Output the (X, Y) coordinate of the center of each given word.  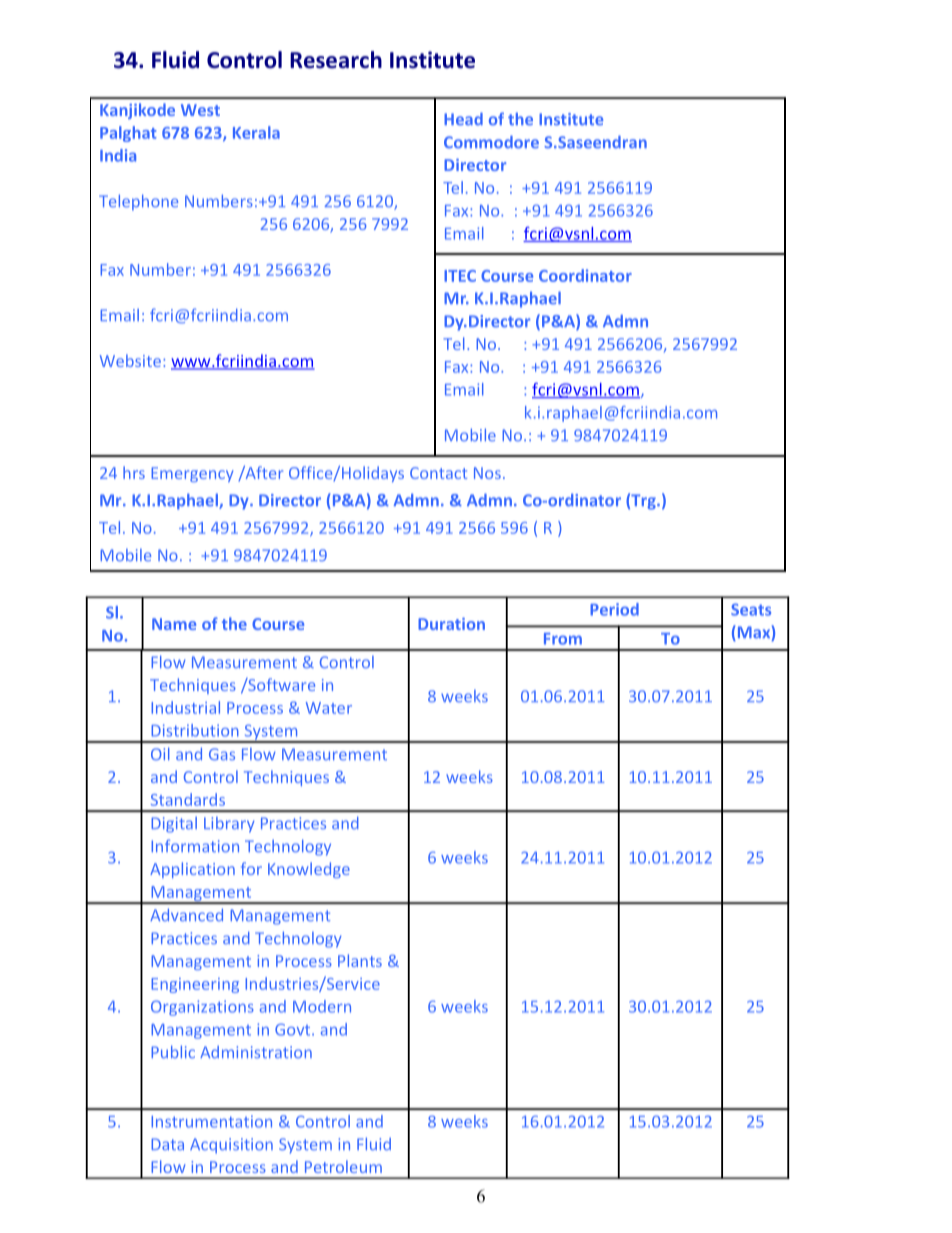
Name (174, 624)
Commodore (491, 142)
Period (614, 609)
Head (463, 119)
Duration (451, 624)
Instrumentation (211, 1121)
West (200, 110)
